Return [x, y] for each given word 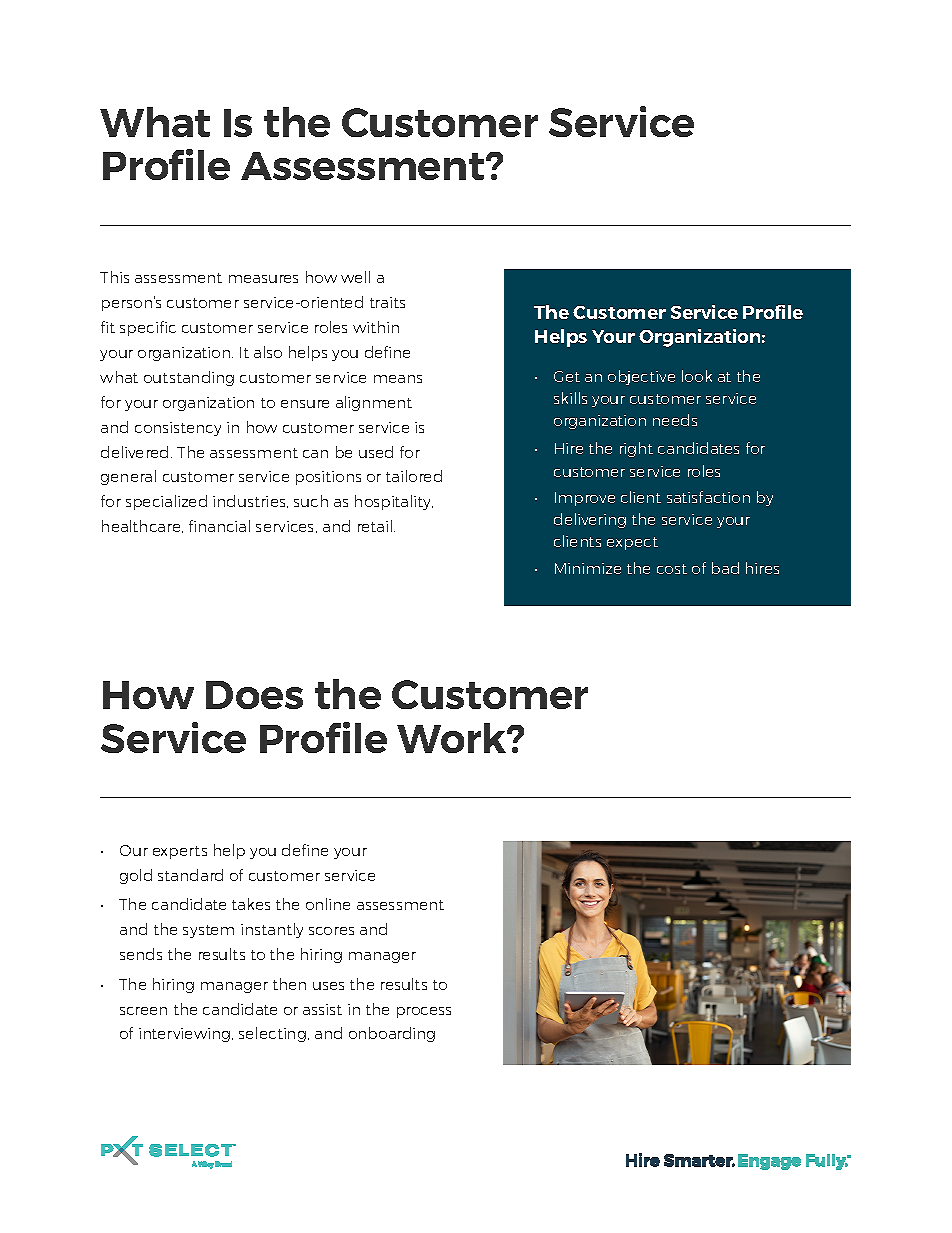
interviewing [186, 1035]
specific [148, 328]
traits [387, 302]
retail [375, 526]
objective [641, 377]
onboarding [392, 1034]
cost [672, 569]
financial [219, 526]
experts [180, 852]
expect [632, 543]
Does [254, 695]
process [424, 1012]
